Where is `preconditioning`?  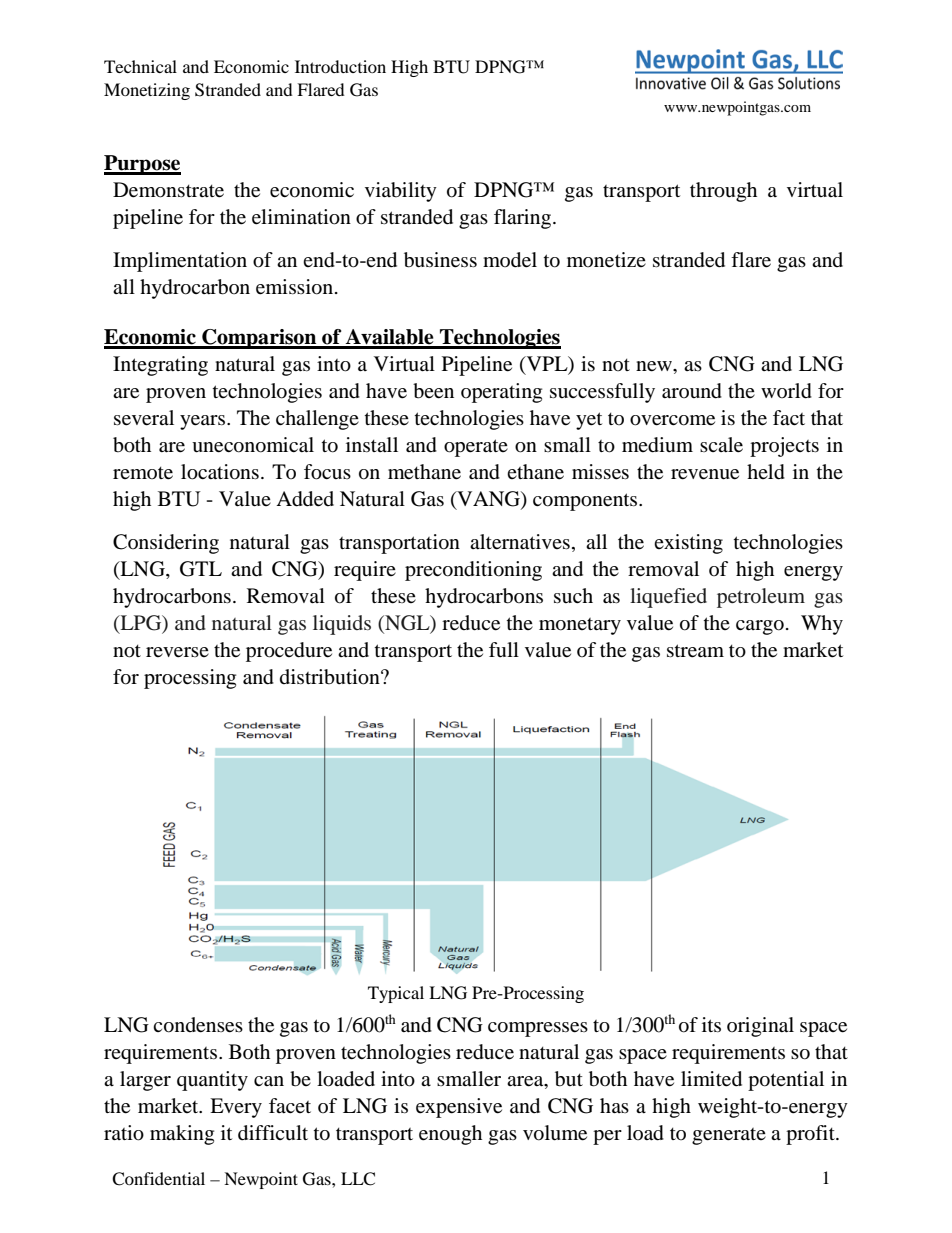 preconditioning is located at coordinates (473, 571).
